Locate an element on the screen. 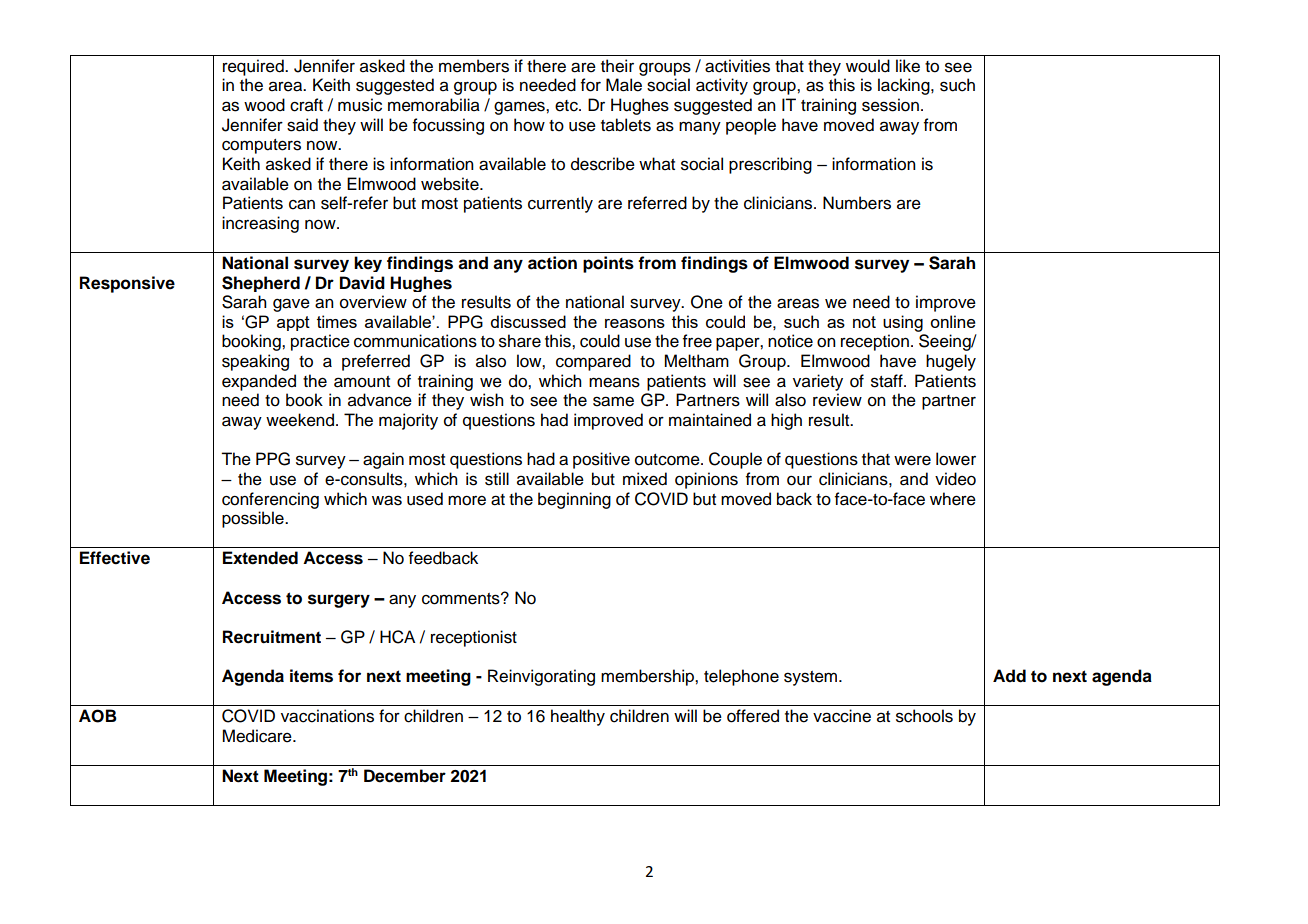  same is located at coordinates (613, 401).
